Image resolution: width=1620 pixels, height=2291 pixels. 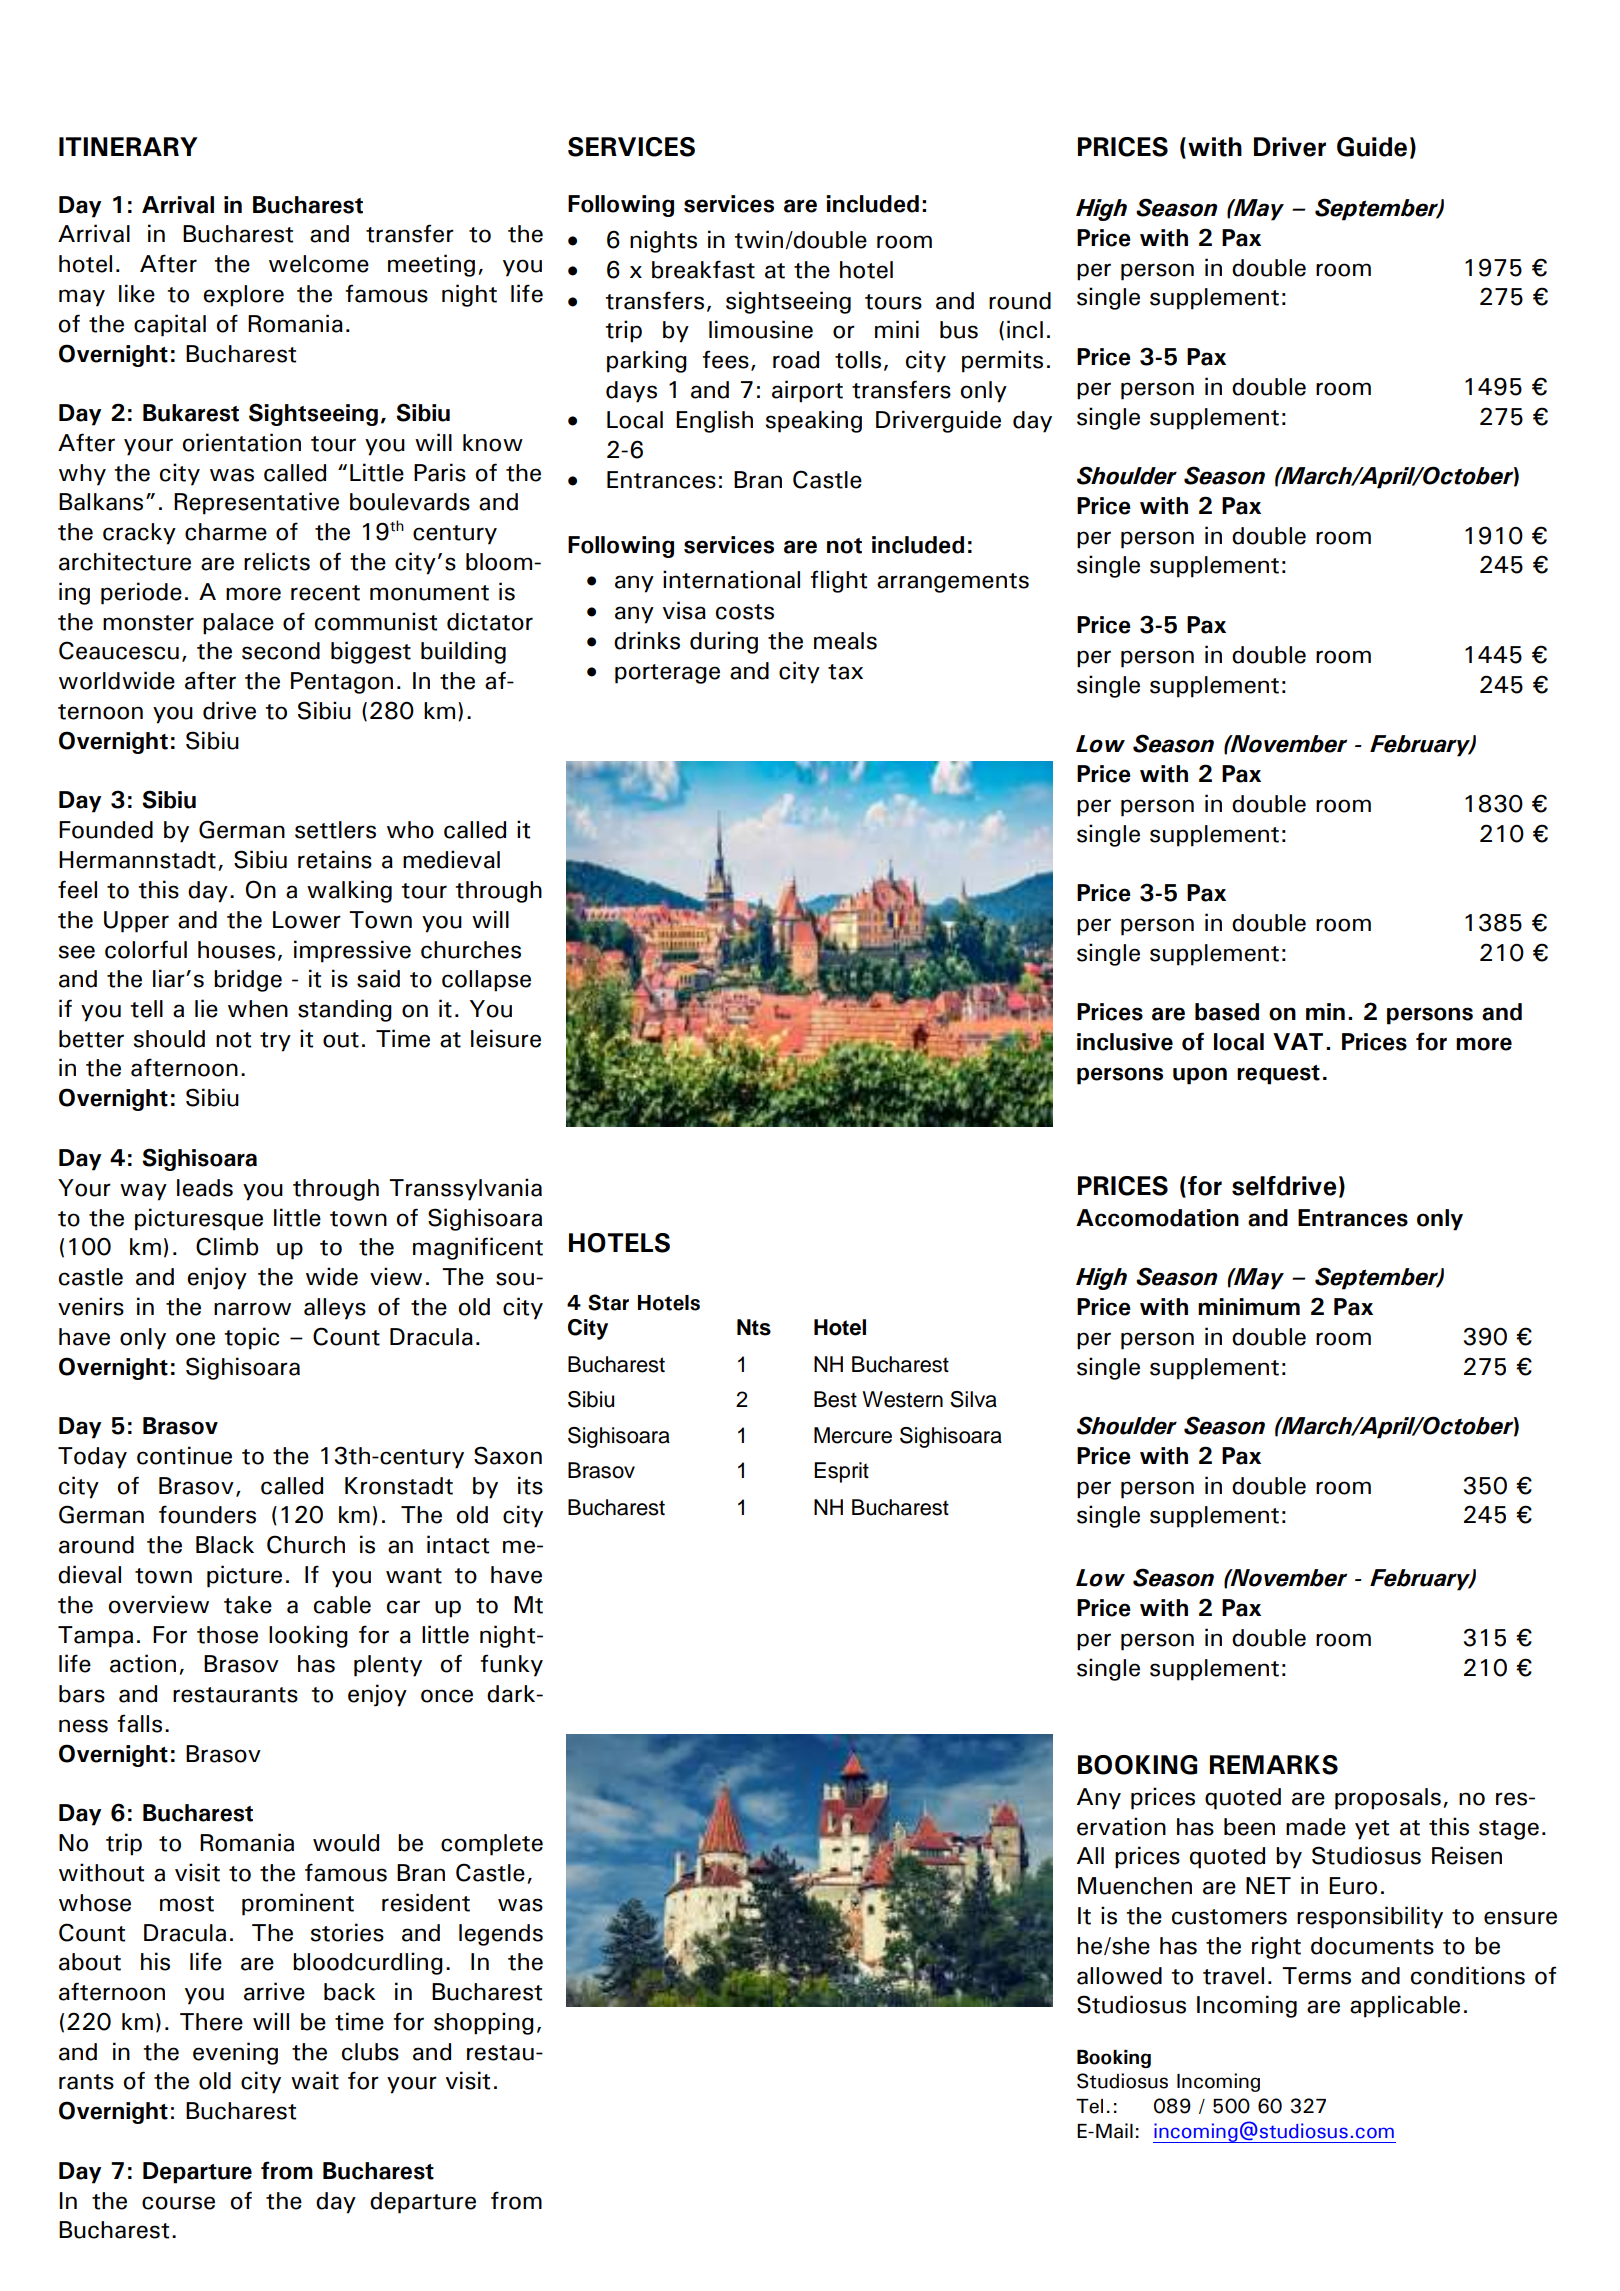 I want to click on Terms, so click(x=1316, y=1976).
